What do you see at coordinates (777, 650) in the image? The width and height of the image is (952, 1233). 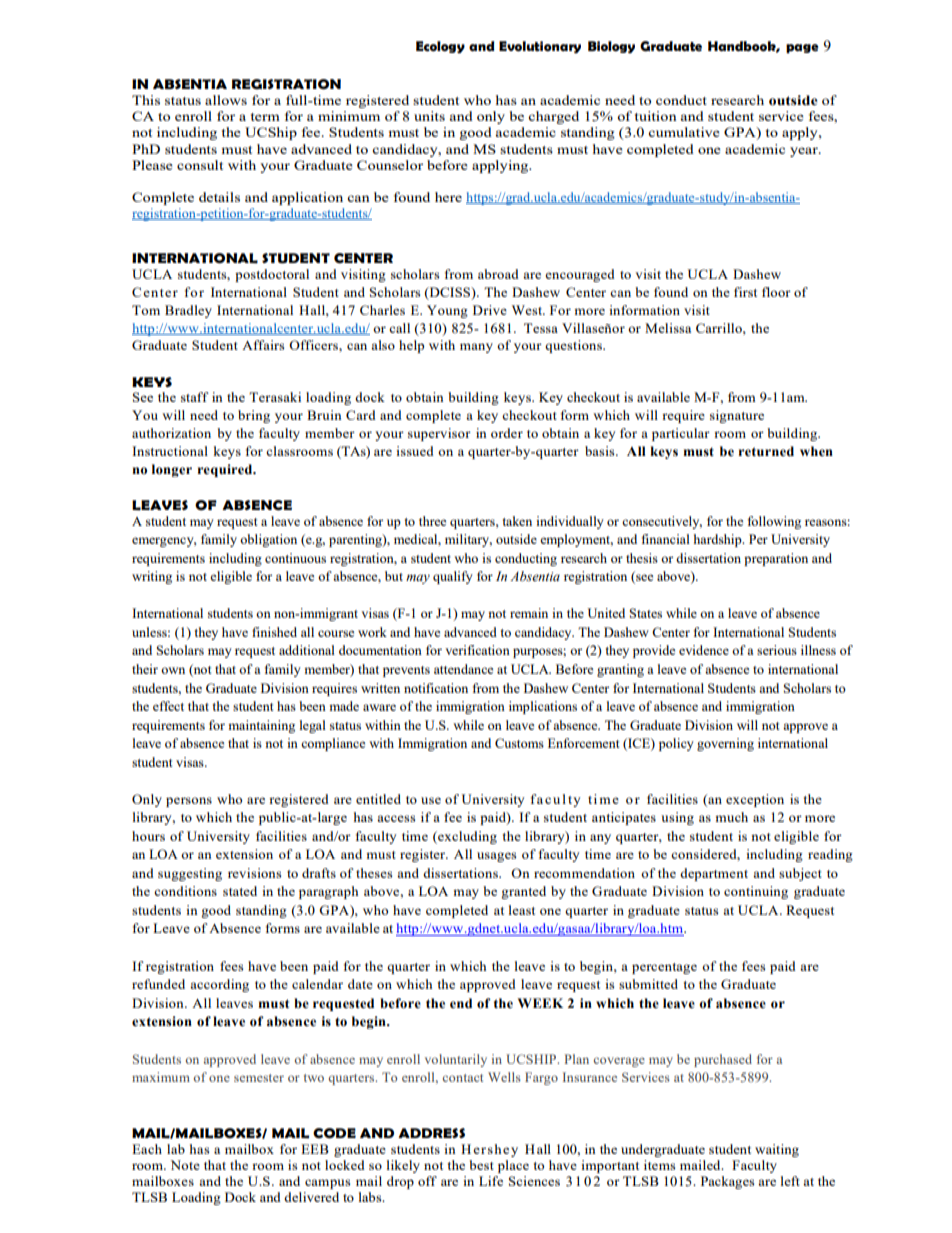 I see `serious` at bounding box center [777, 650].
